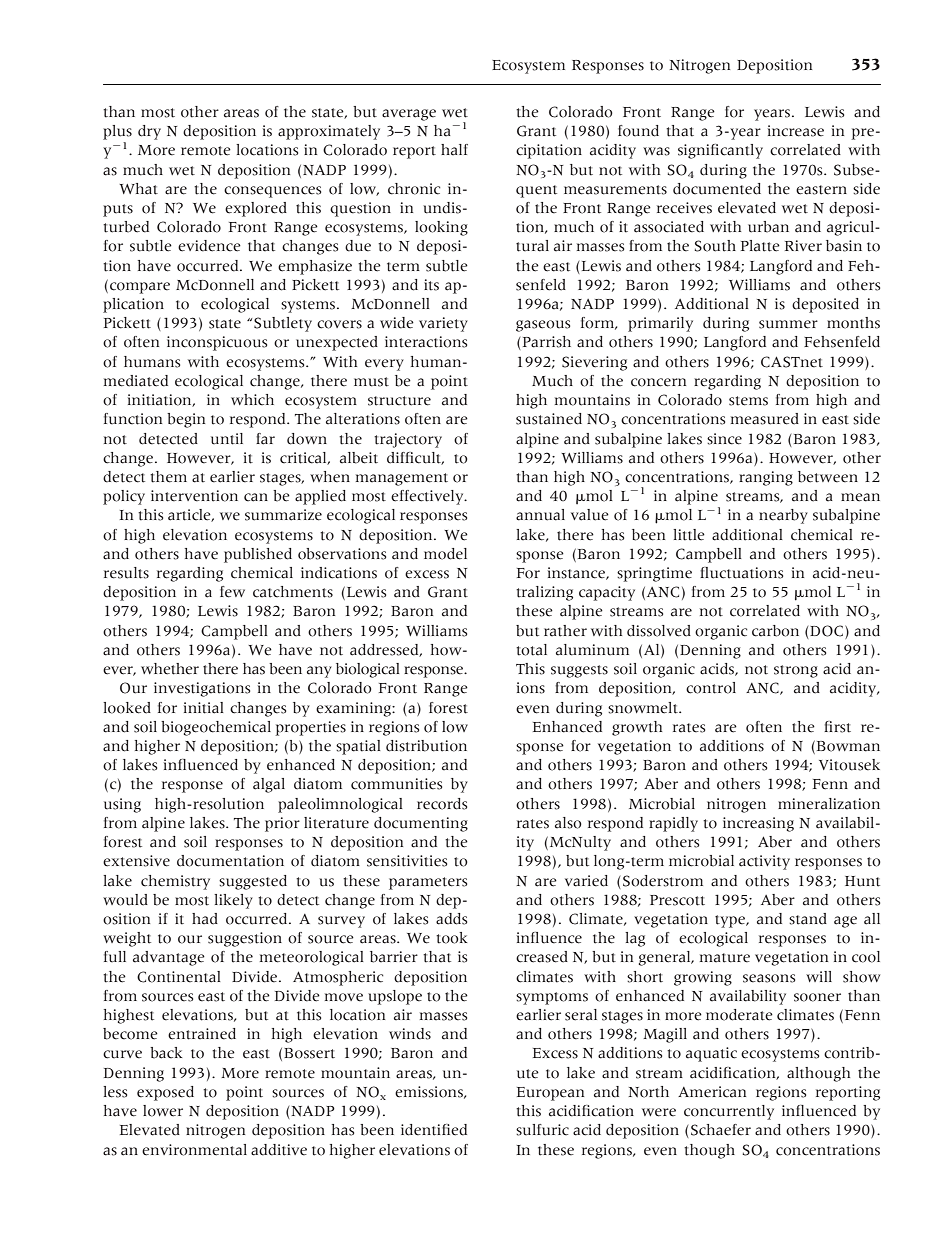 This document has width=952, height=1257. Describe the element at coordinates (775, 631) in the document. I see `carbon` at that location.
